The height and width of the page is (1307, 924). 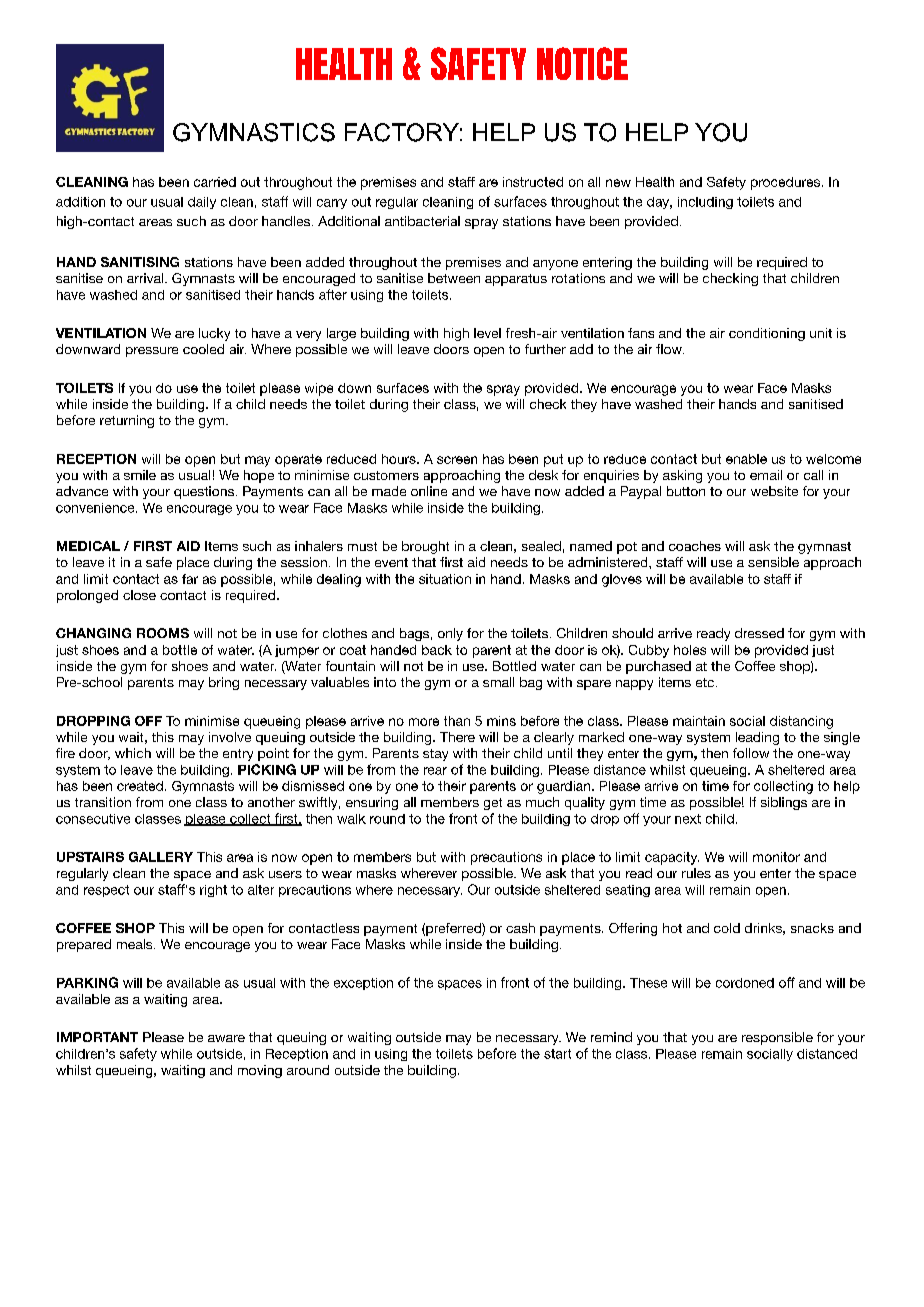 What do you see at coordinates (557, 1054) in the page?
I see `start` at bounding box center [557, 1054].
